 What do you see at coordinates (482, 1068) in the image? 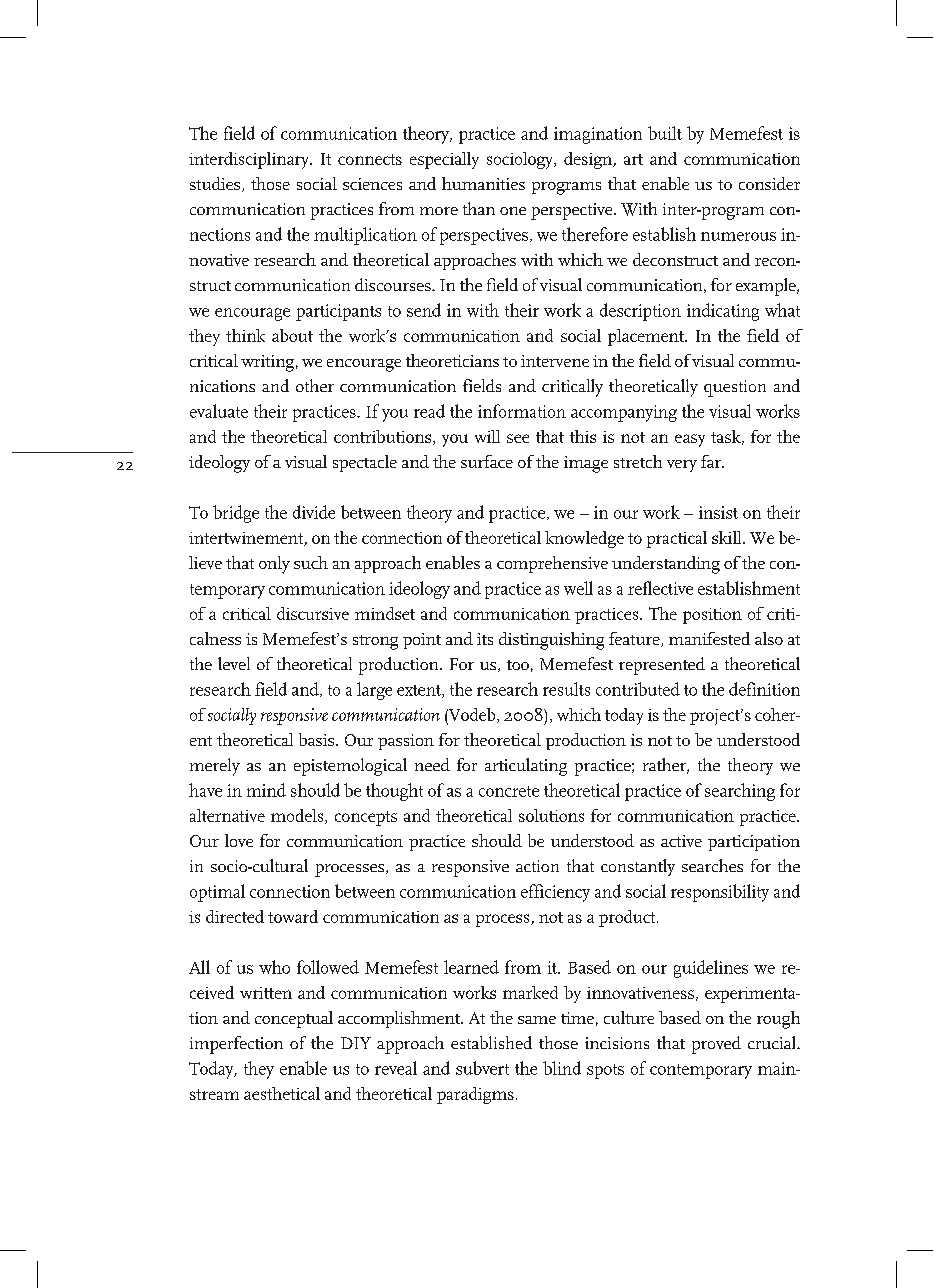
I see `subvert` at bounding box center [482, 1068].
